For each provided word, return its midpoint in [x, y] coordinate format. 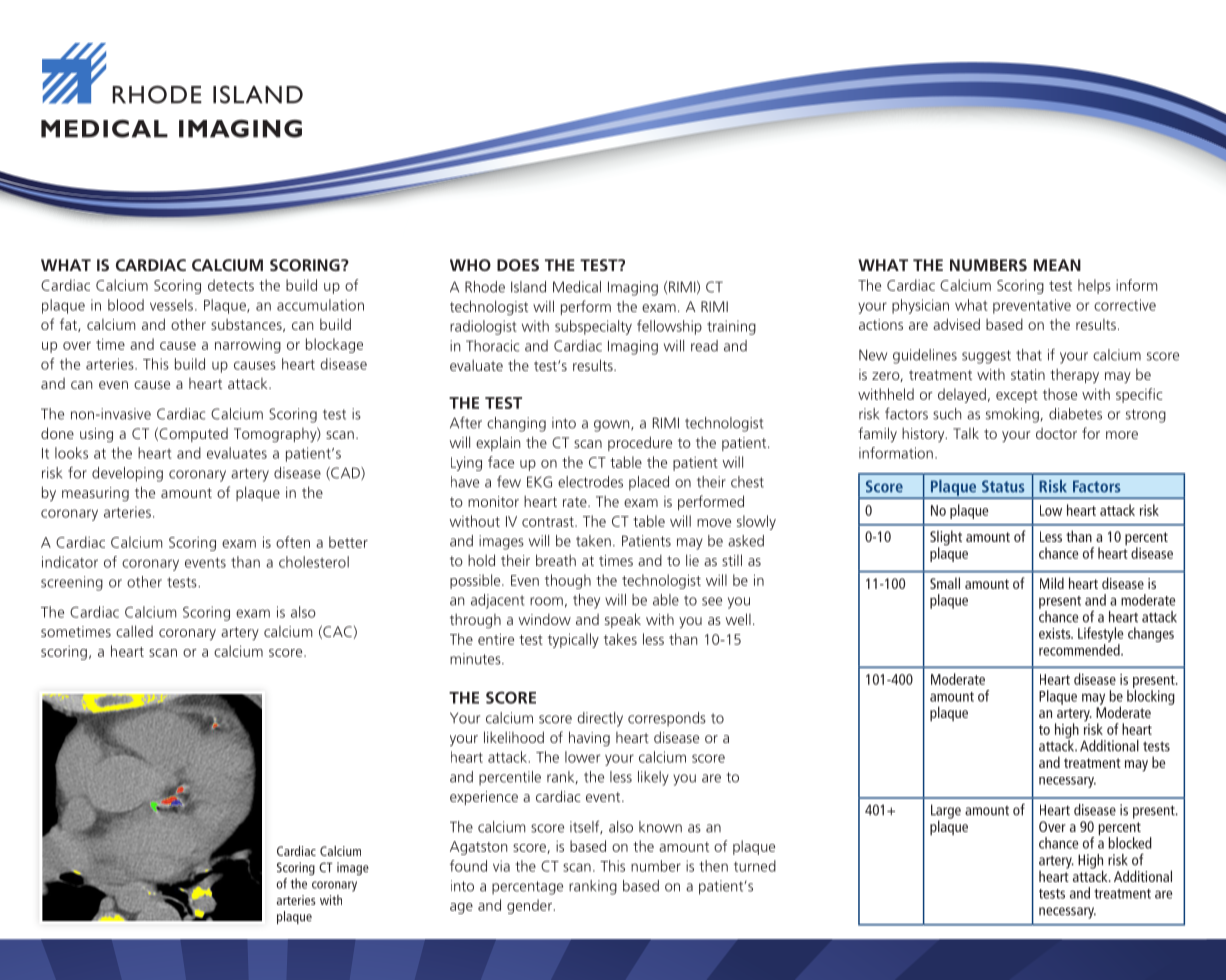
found [468, 866]
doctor [1056, 433]
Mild [1052, 583]
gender [529, 906]
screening [72, 583]
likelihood [514, 737]
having [589, 738]
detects [231, 285]
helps [1094, 286]
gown [613, 426]
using [96, 435]
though [568, 581]
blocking [1151, 697]
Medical [577, 287]
